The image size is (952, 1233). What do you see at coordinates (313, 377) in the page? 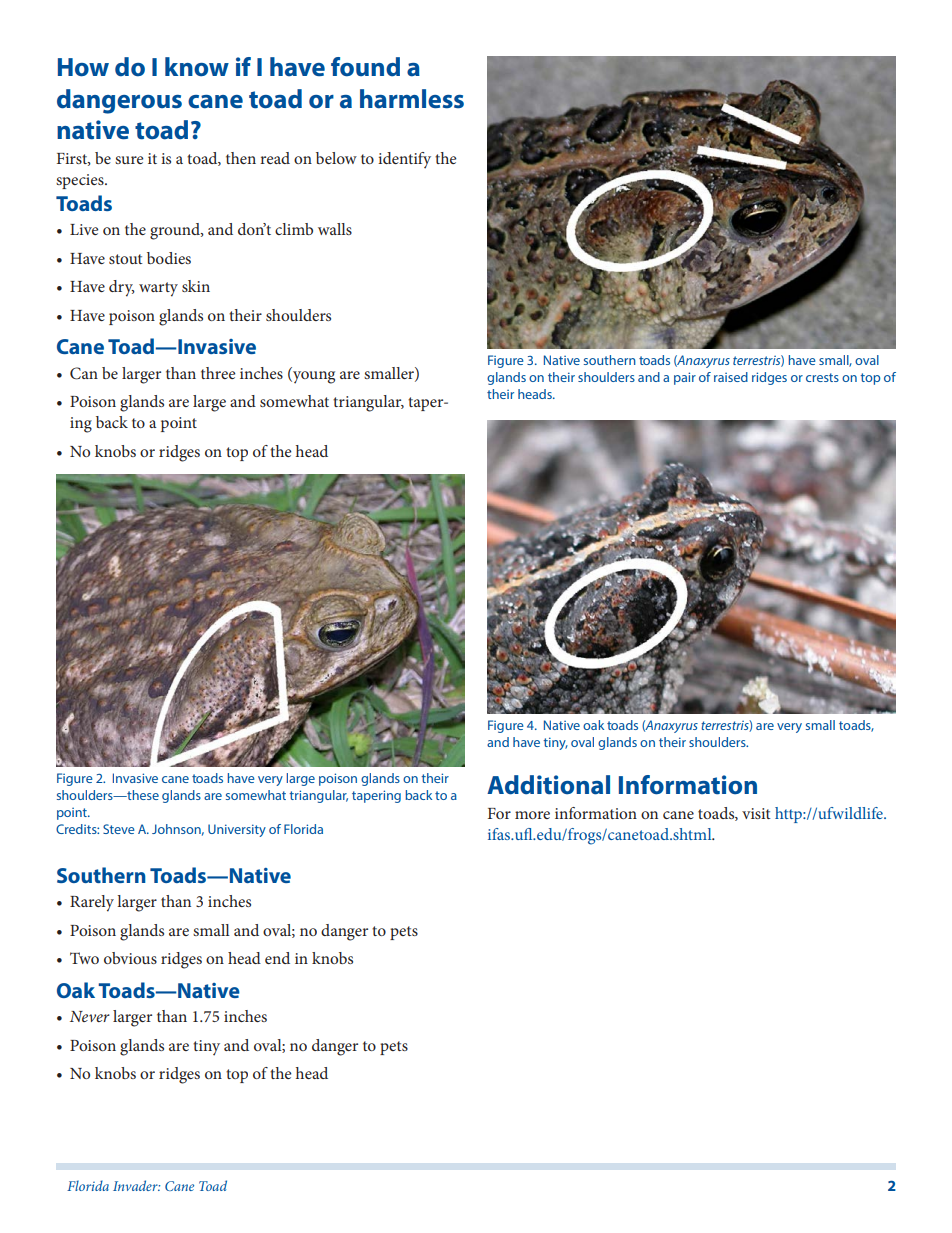
I see `young` at bounding box center [313, 377].
